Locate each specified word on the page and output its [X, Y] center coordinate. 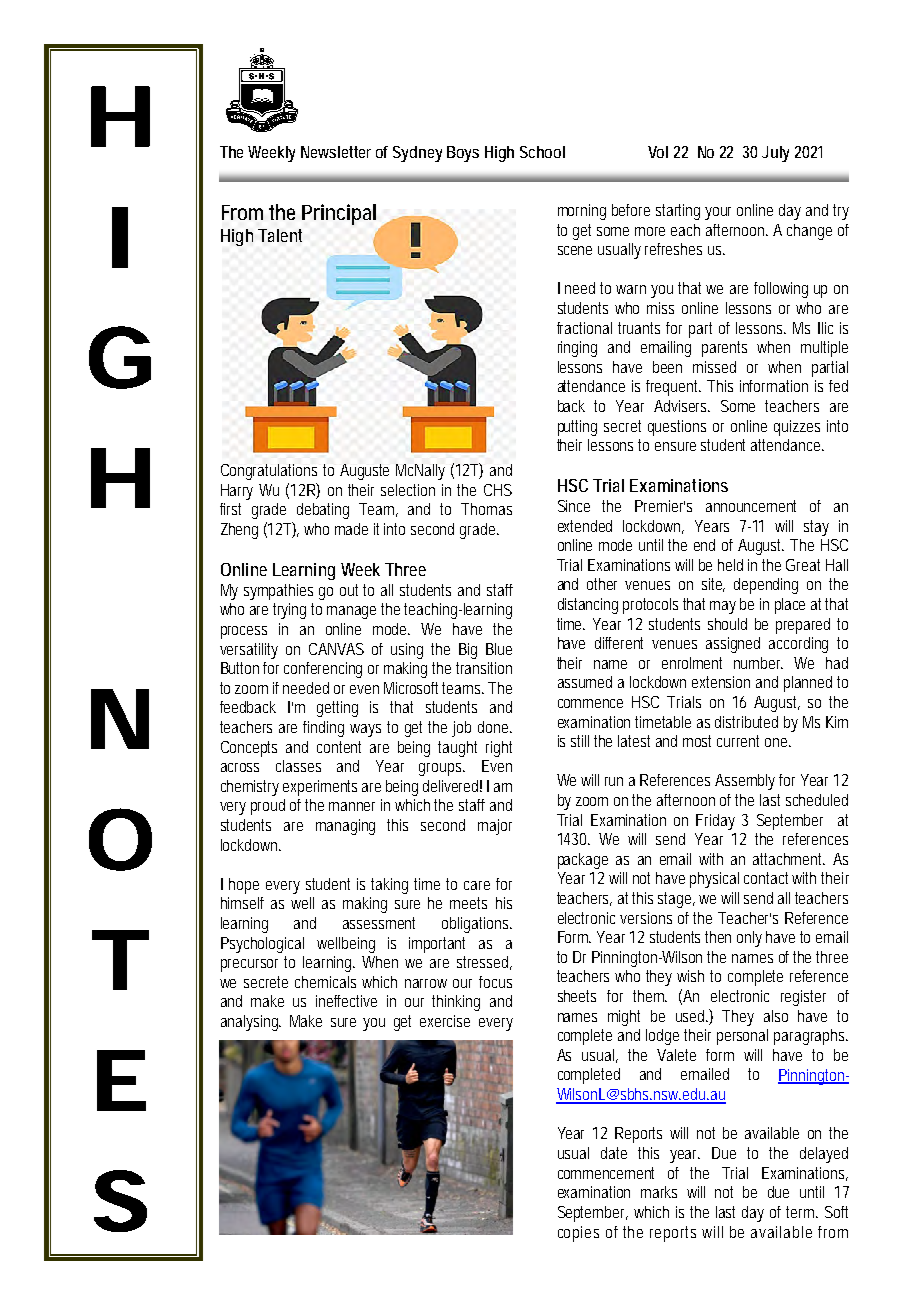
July [775, 154]
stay [816, 528]
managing [345, 827]
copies [578, 1234]
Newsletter [336, 152]
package [583, 861]
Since [574, 506]
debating [323, 511]
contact [768, 878]
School [542, 152]
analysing [251, 1023]
